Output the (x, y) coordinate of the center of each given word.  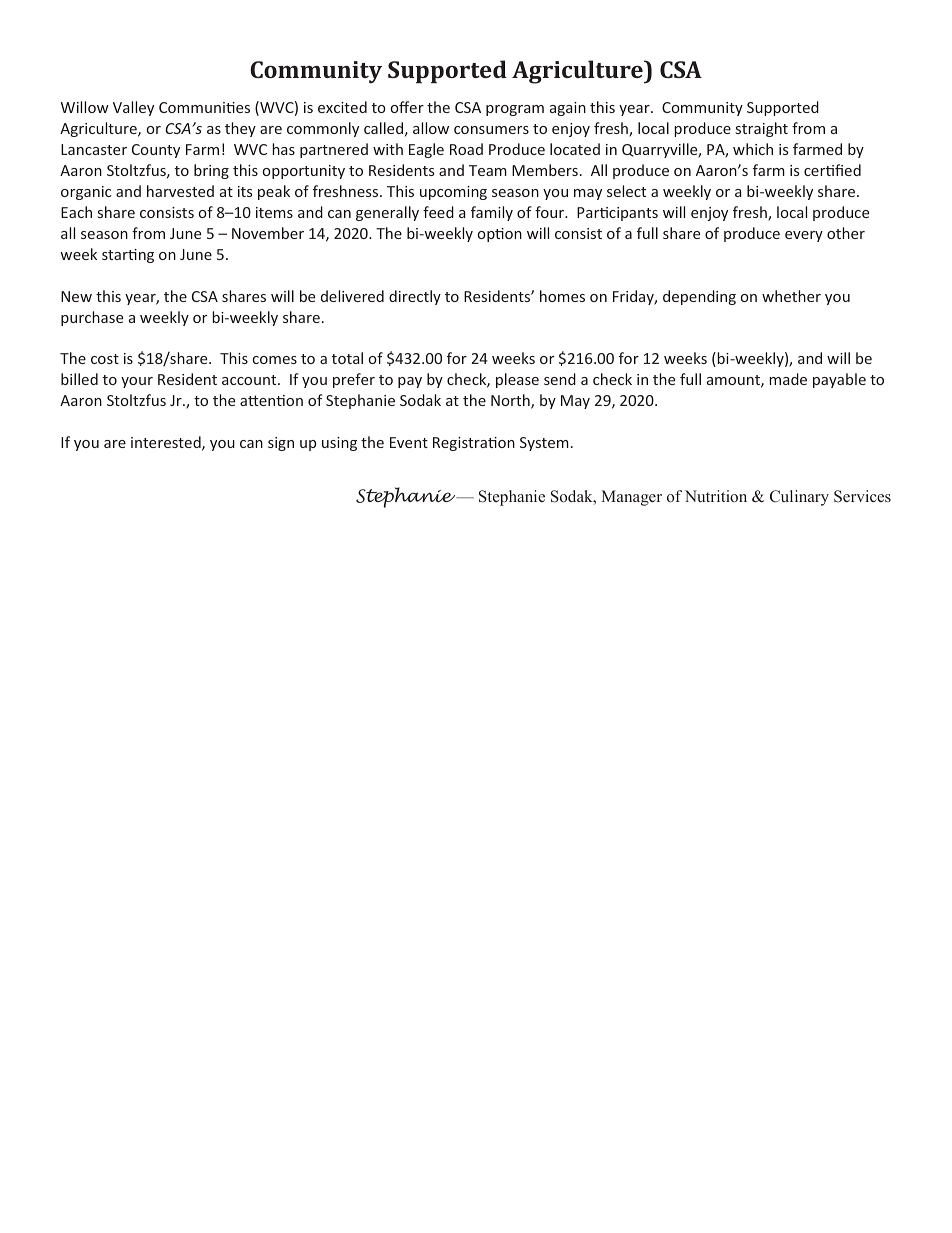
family (492, 213)
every (804, 236)
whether (791, 296)
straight (762, 129)
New (76, 296)
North (511, 401)
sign (281, 444)
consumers (491, 130)
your (137, 382)
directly (415, 297)
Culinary (799, 498)
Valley (133, 108)
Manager (631, 498)
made (788, 379)
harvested (180, 191)
